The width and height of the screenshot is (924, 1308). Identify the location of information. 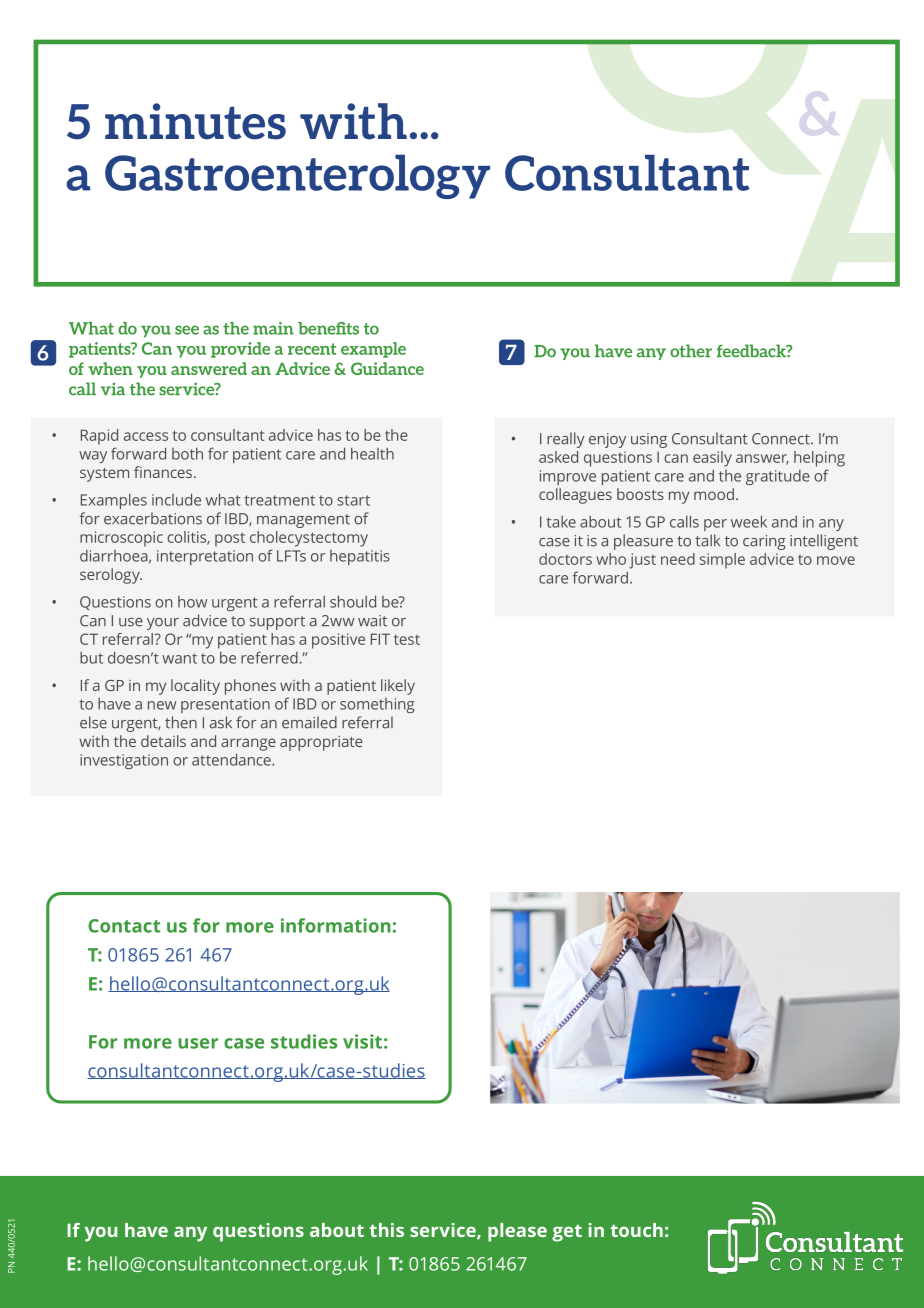
(336, 925).
